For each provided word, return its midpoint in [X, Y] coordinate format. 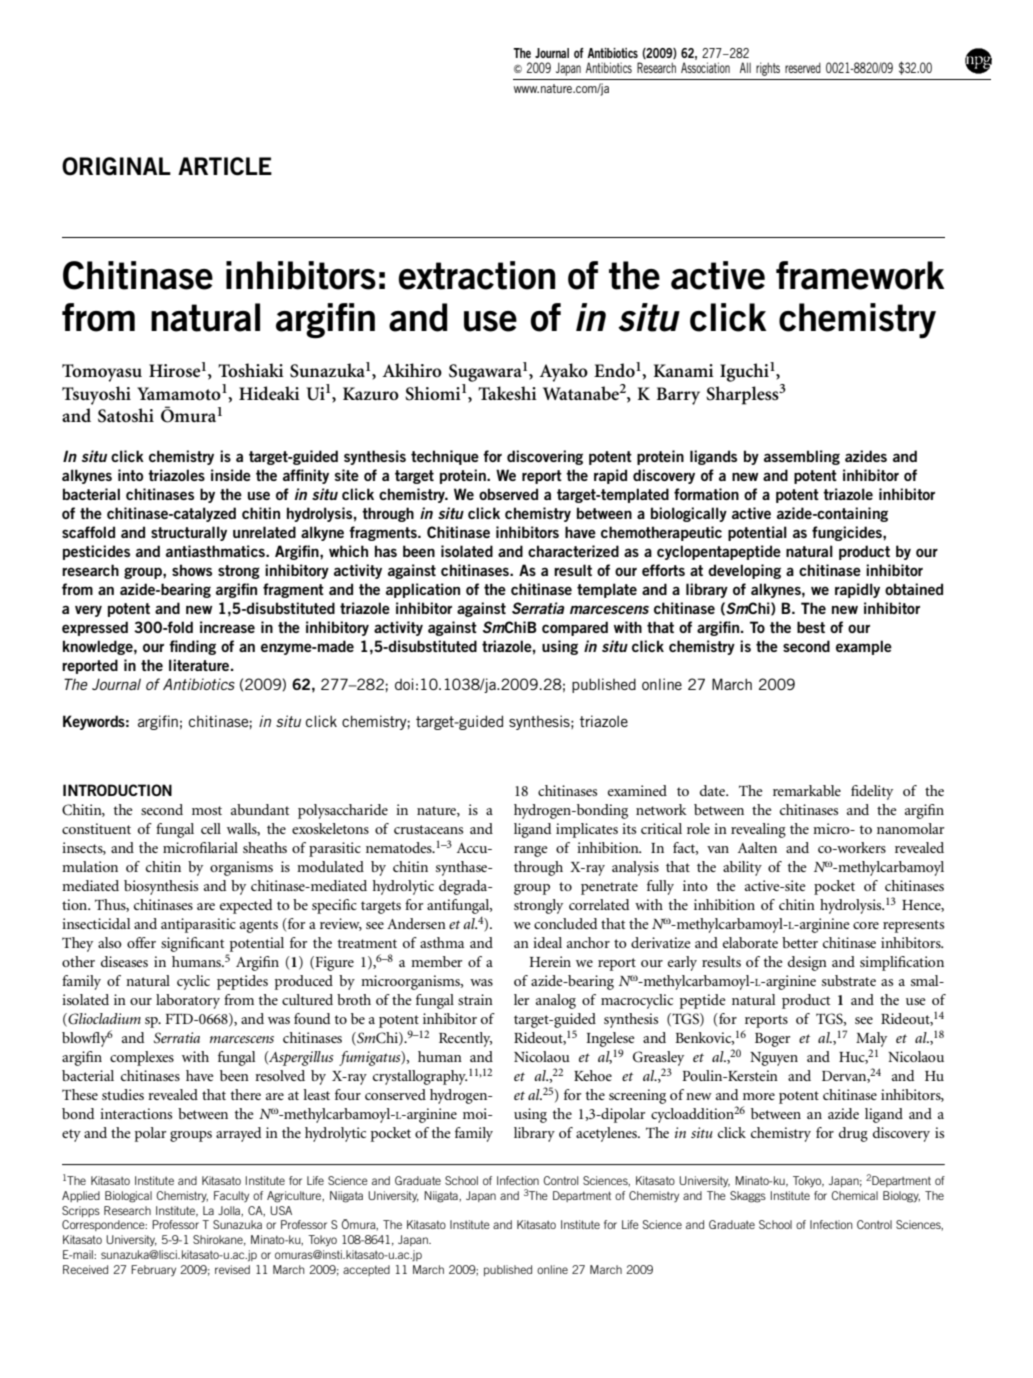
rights [768, 69]
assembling [802, 457]
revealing [758, 830]
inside [231, 475]
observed [508, 494]
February [153, 1270]
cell [211, 828]
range [530, 851]
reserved [803, 68]
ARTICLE [225, 166]
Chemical [854, 1195]
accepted [366, 1270]
